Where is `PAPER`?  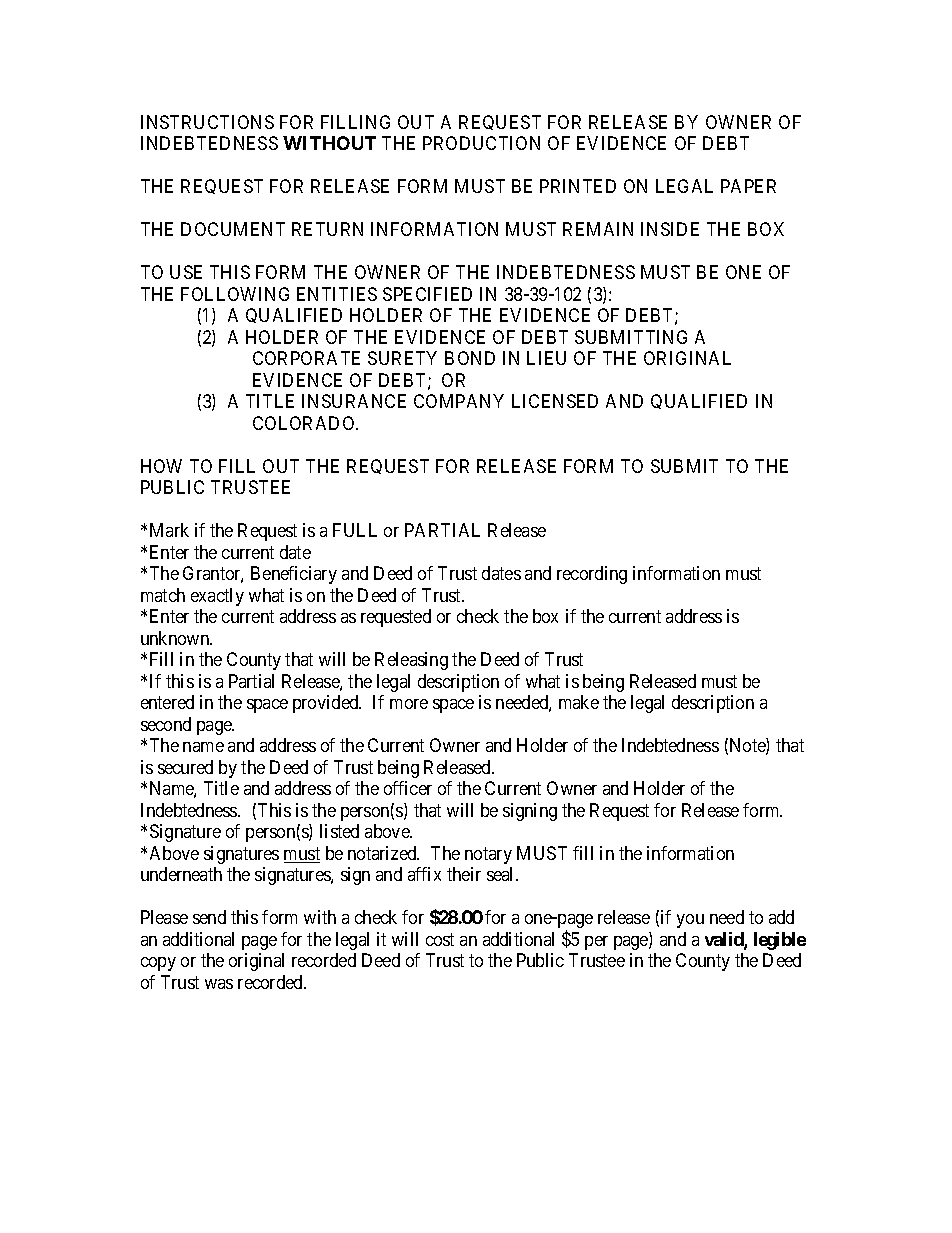 PAPER is located at coordinates (748, 186).
